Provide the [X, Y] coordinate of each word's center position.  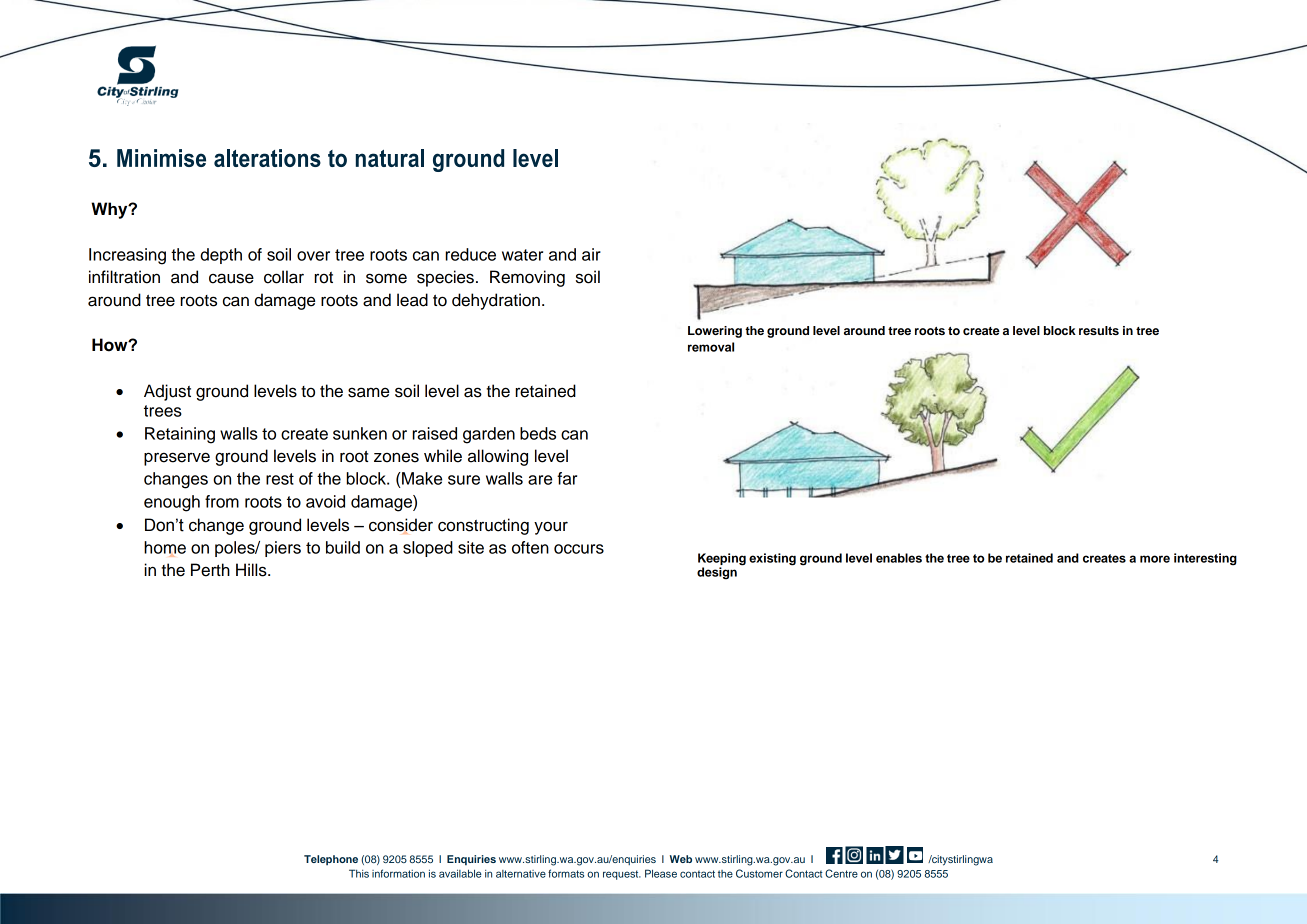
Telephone [331, 860]
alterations [267, 158]
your [551, 528]
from [222, 501]
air [591, 254]
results [1099, 330]
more [1155, 559]
